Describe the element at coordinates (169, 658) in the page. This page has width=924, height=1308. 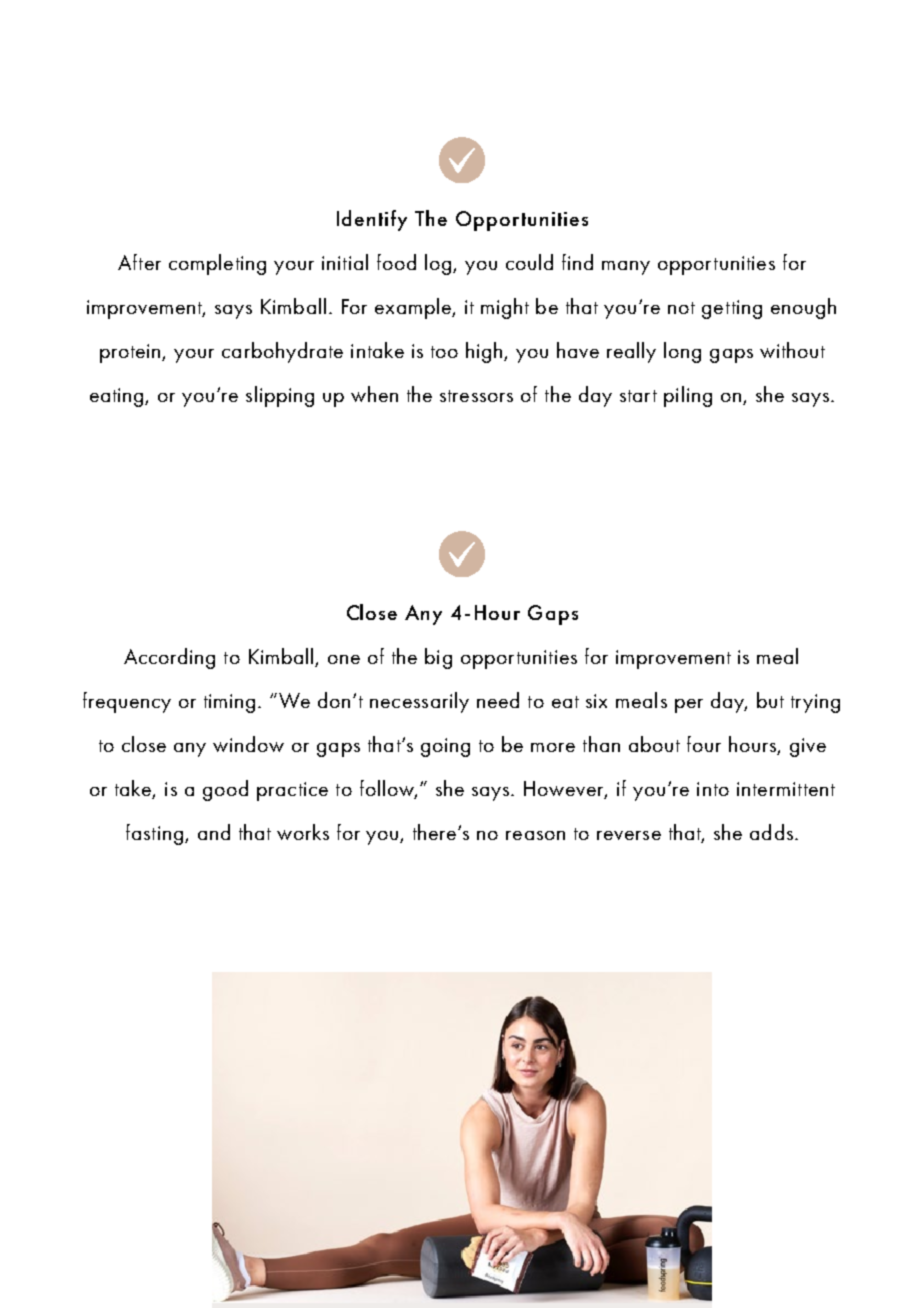
I see `According` at that location.
